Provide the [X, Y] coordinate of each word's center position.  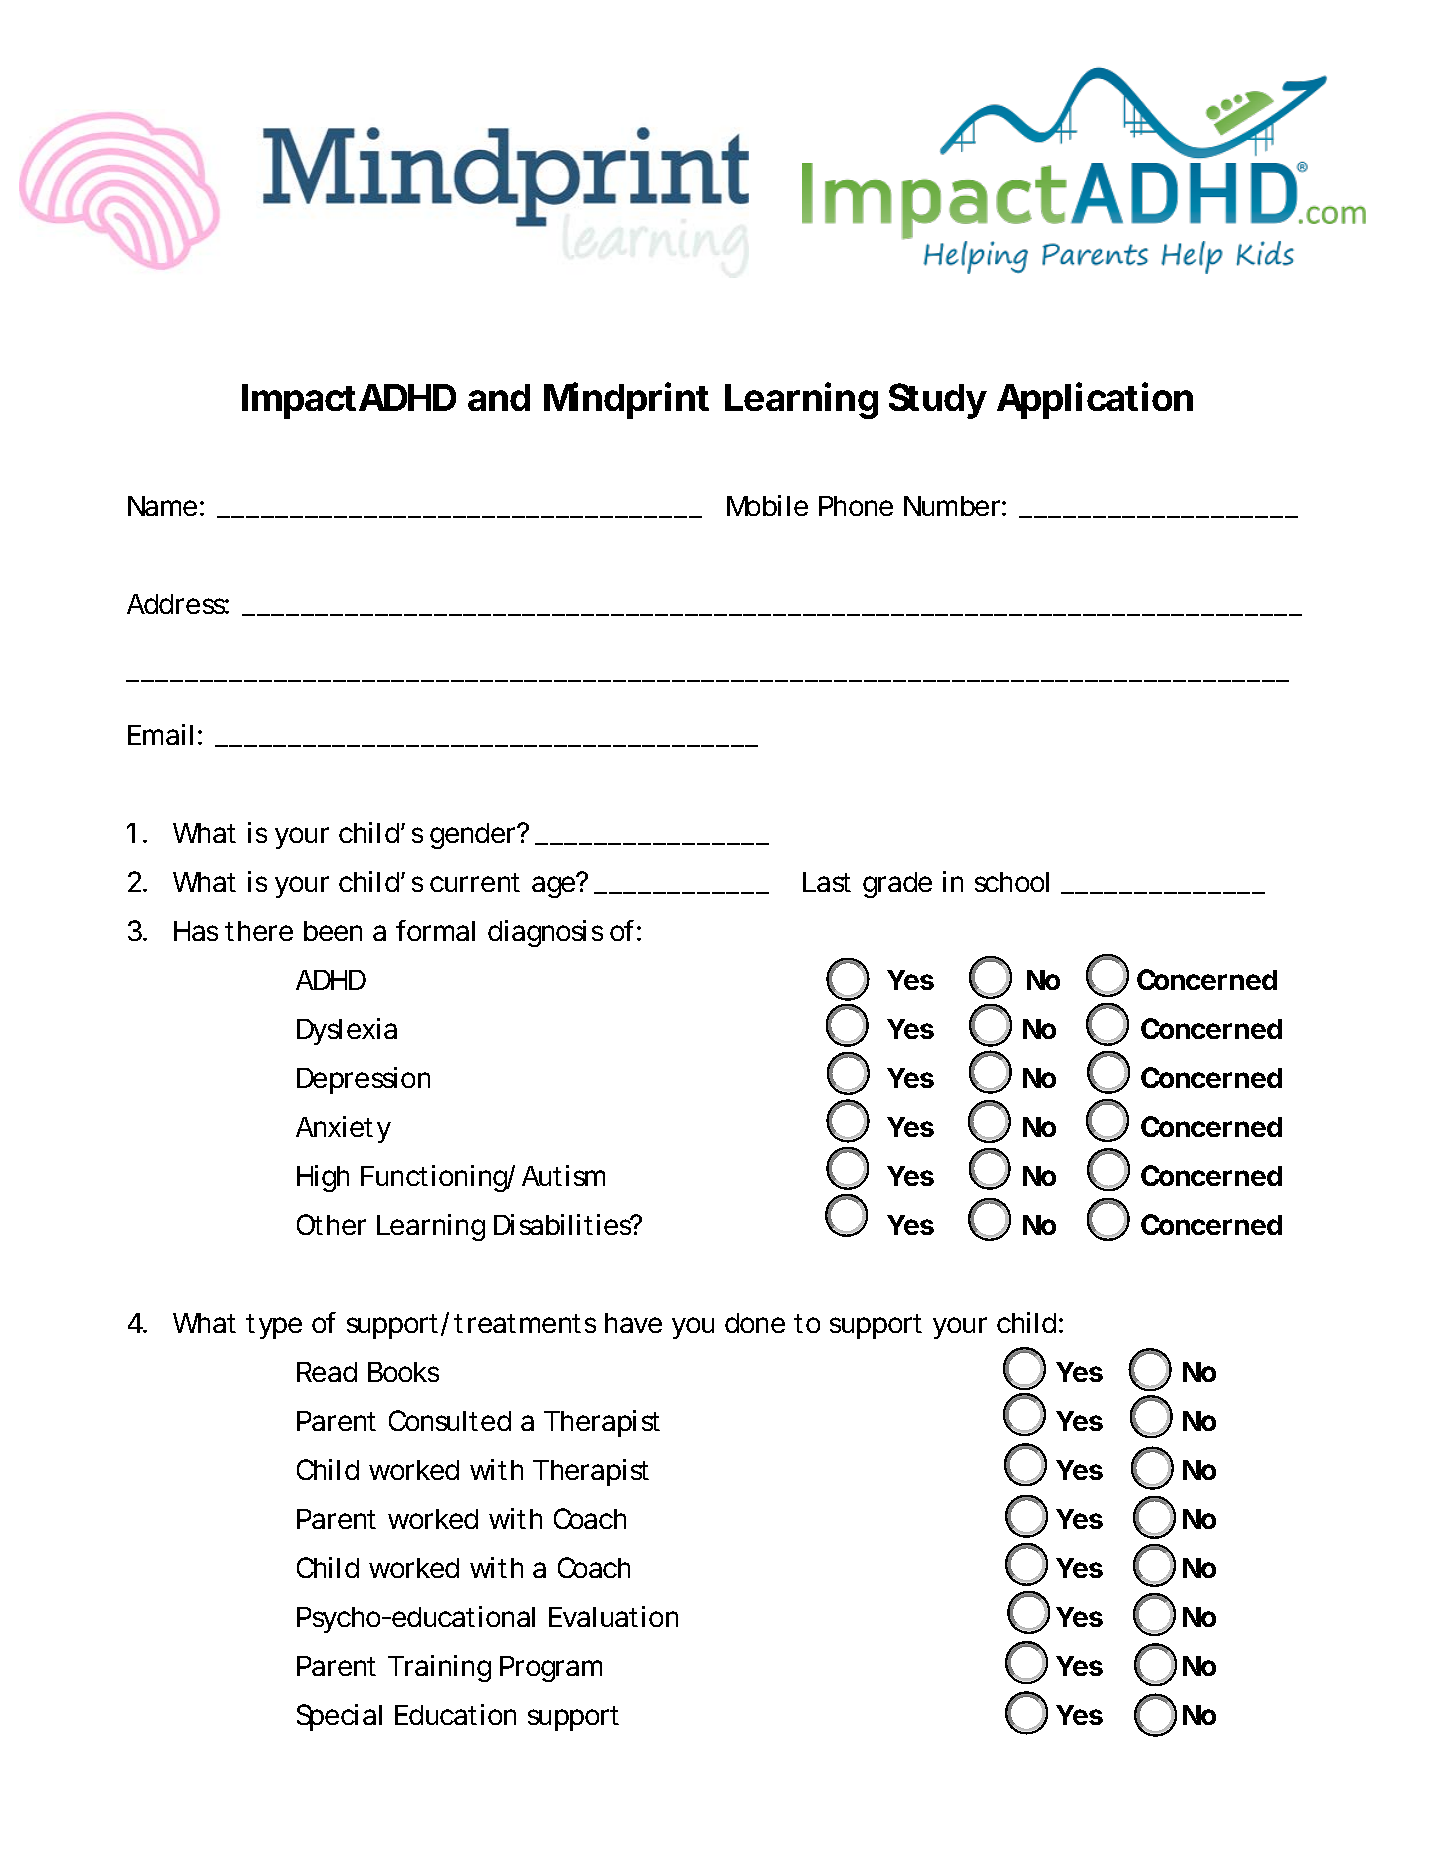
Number [952, 506]
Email [160, 734]
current [475, 882]
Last [827, 882]
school [1012, 882]
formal [435, 930]
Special [339, 1717]
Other [331, 1224]
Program [549, 1669]
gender [472, 836]
